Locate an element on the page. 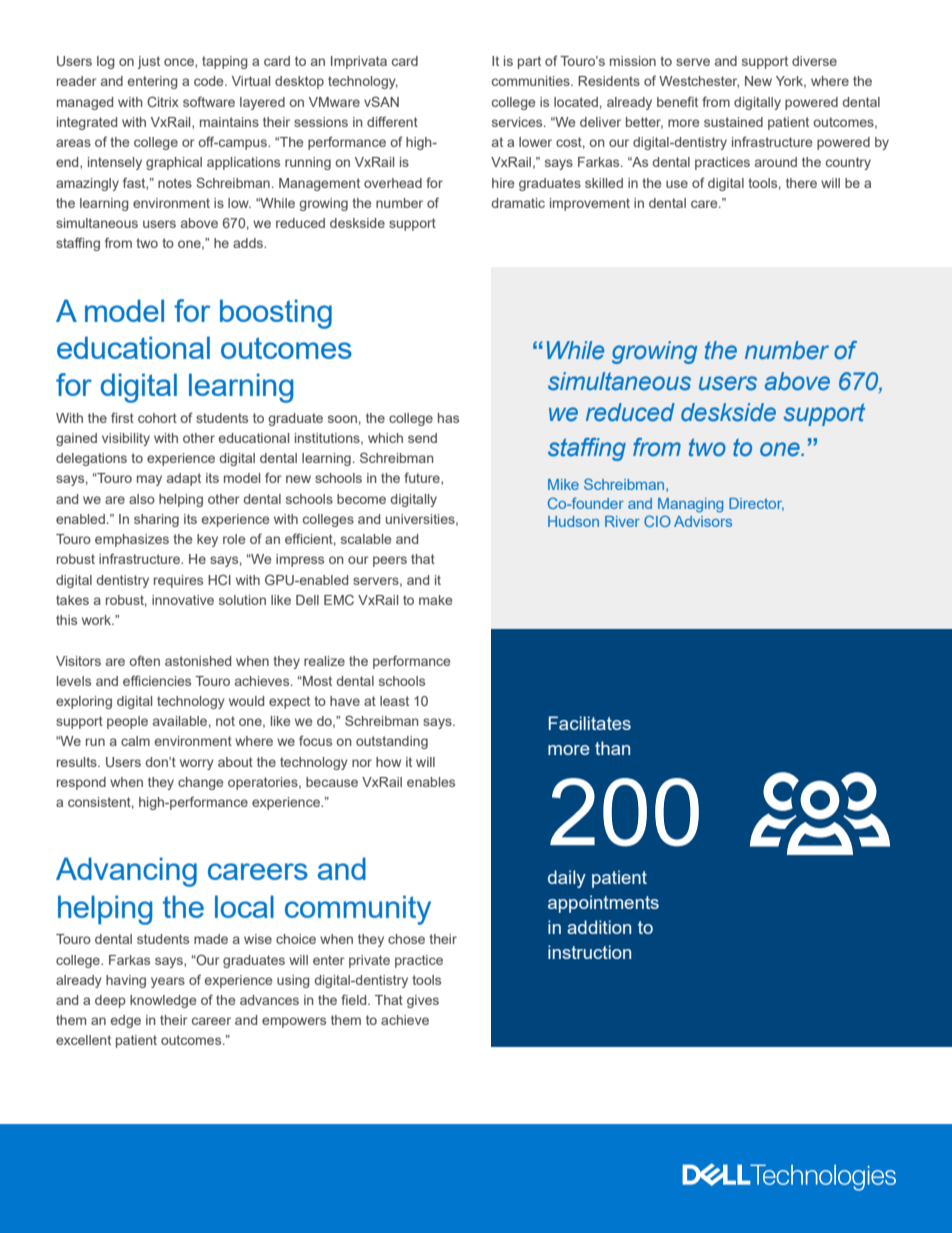 This document has width=952, height=1233. send is located at coordinates (422, 438).
